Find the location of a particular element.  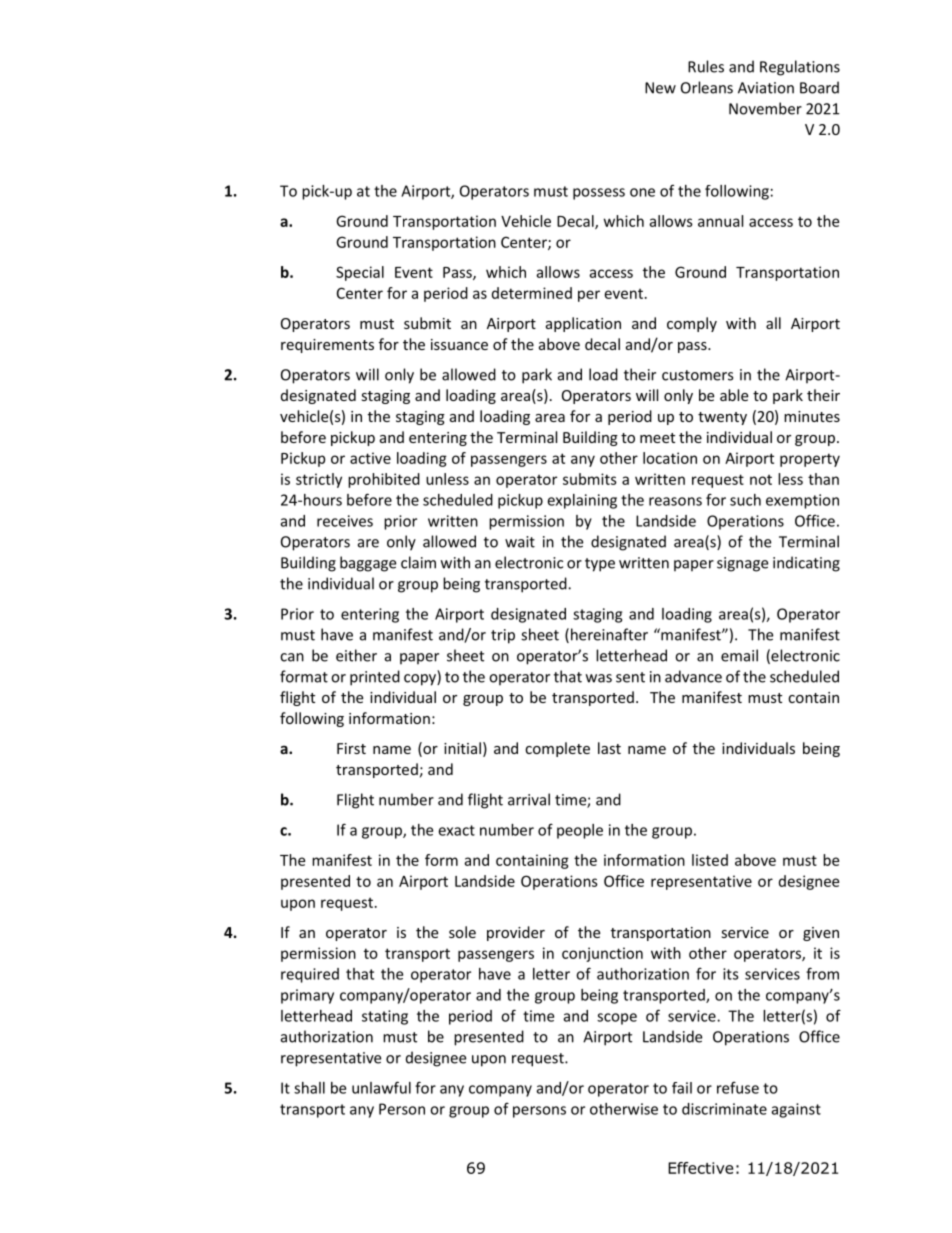

discriminate is located at coordinates (724, 1109).
